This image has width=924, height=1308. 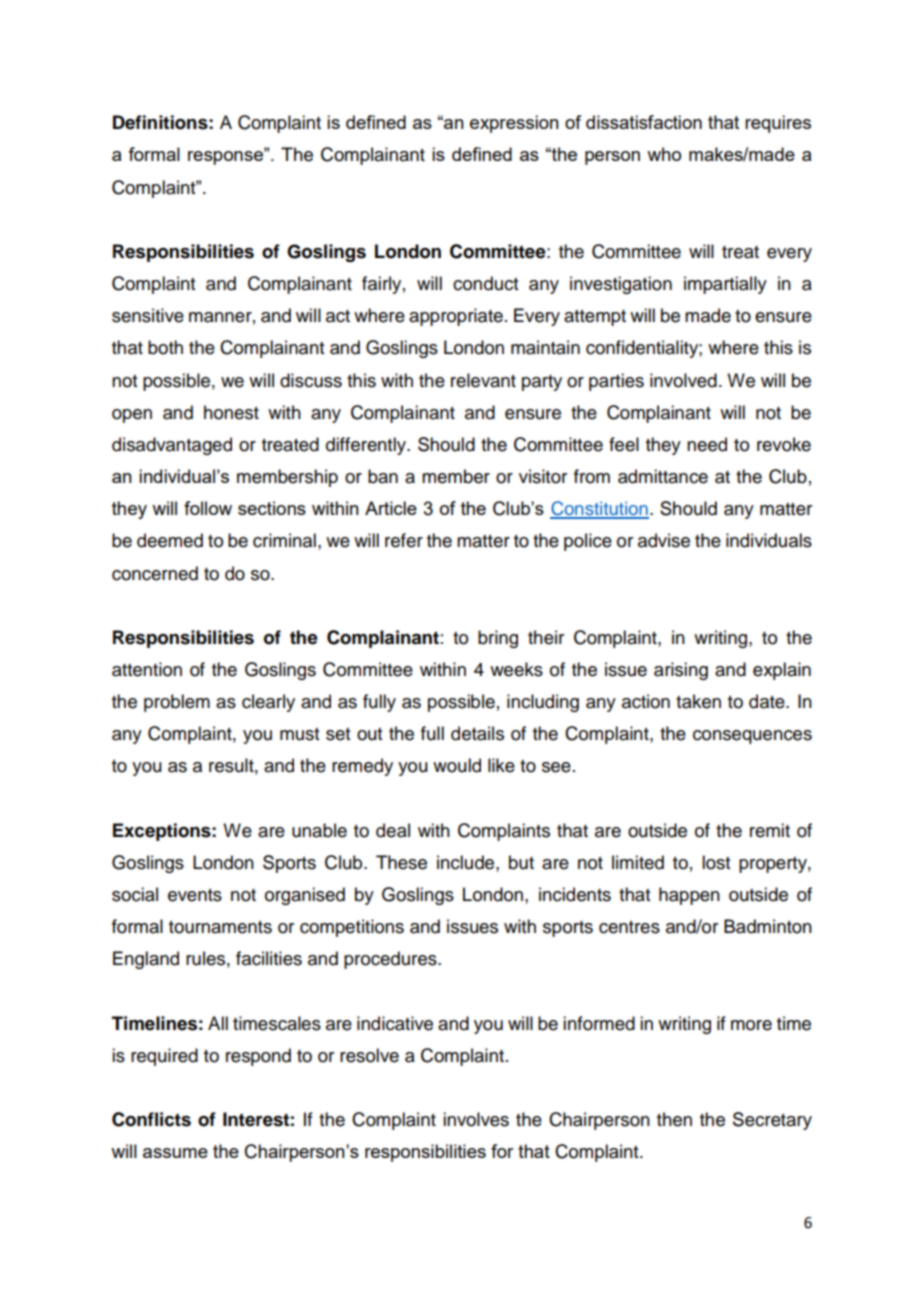 What do you see at coordinates (664, 540) in the image?
I see `advise` at bounding box center [664, 540].
